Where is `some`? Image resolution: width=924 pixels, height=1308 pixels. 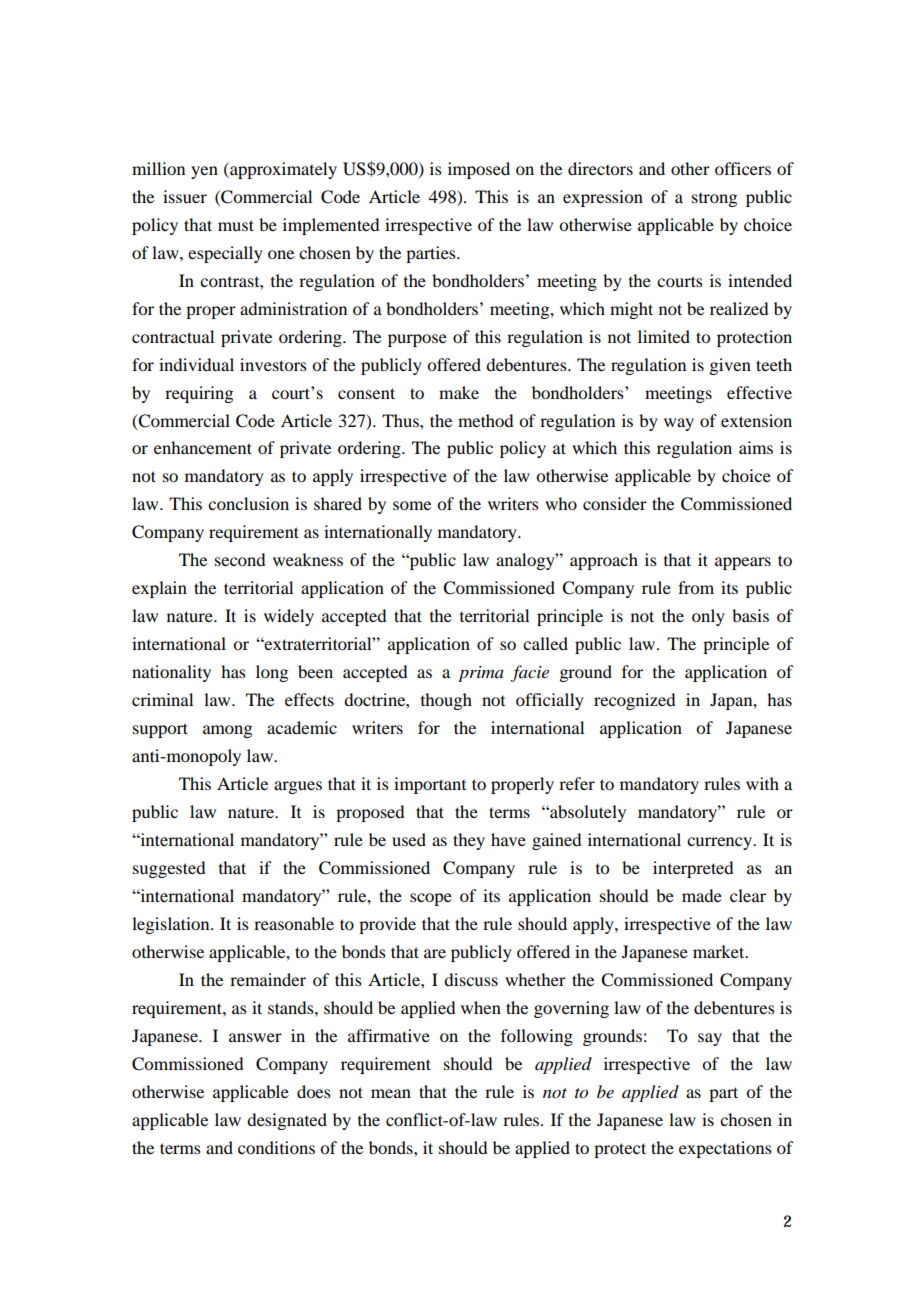
some is located at coordinates (412, 505).
